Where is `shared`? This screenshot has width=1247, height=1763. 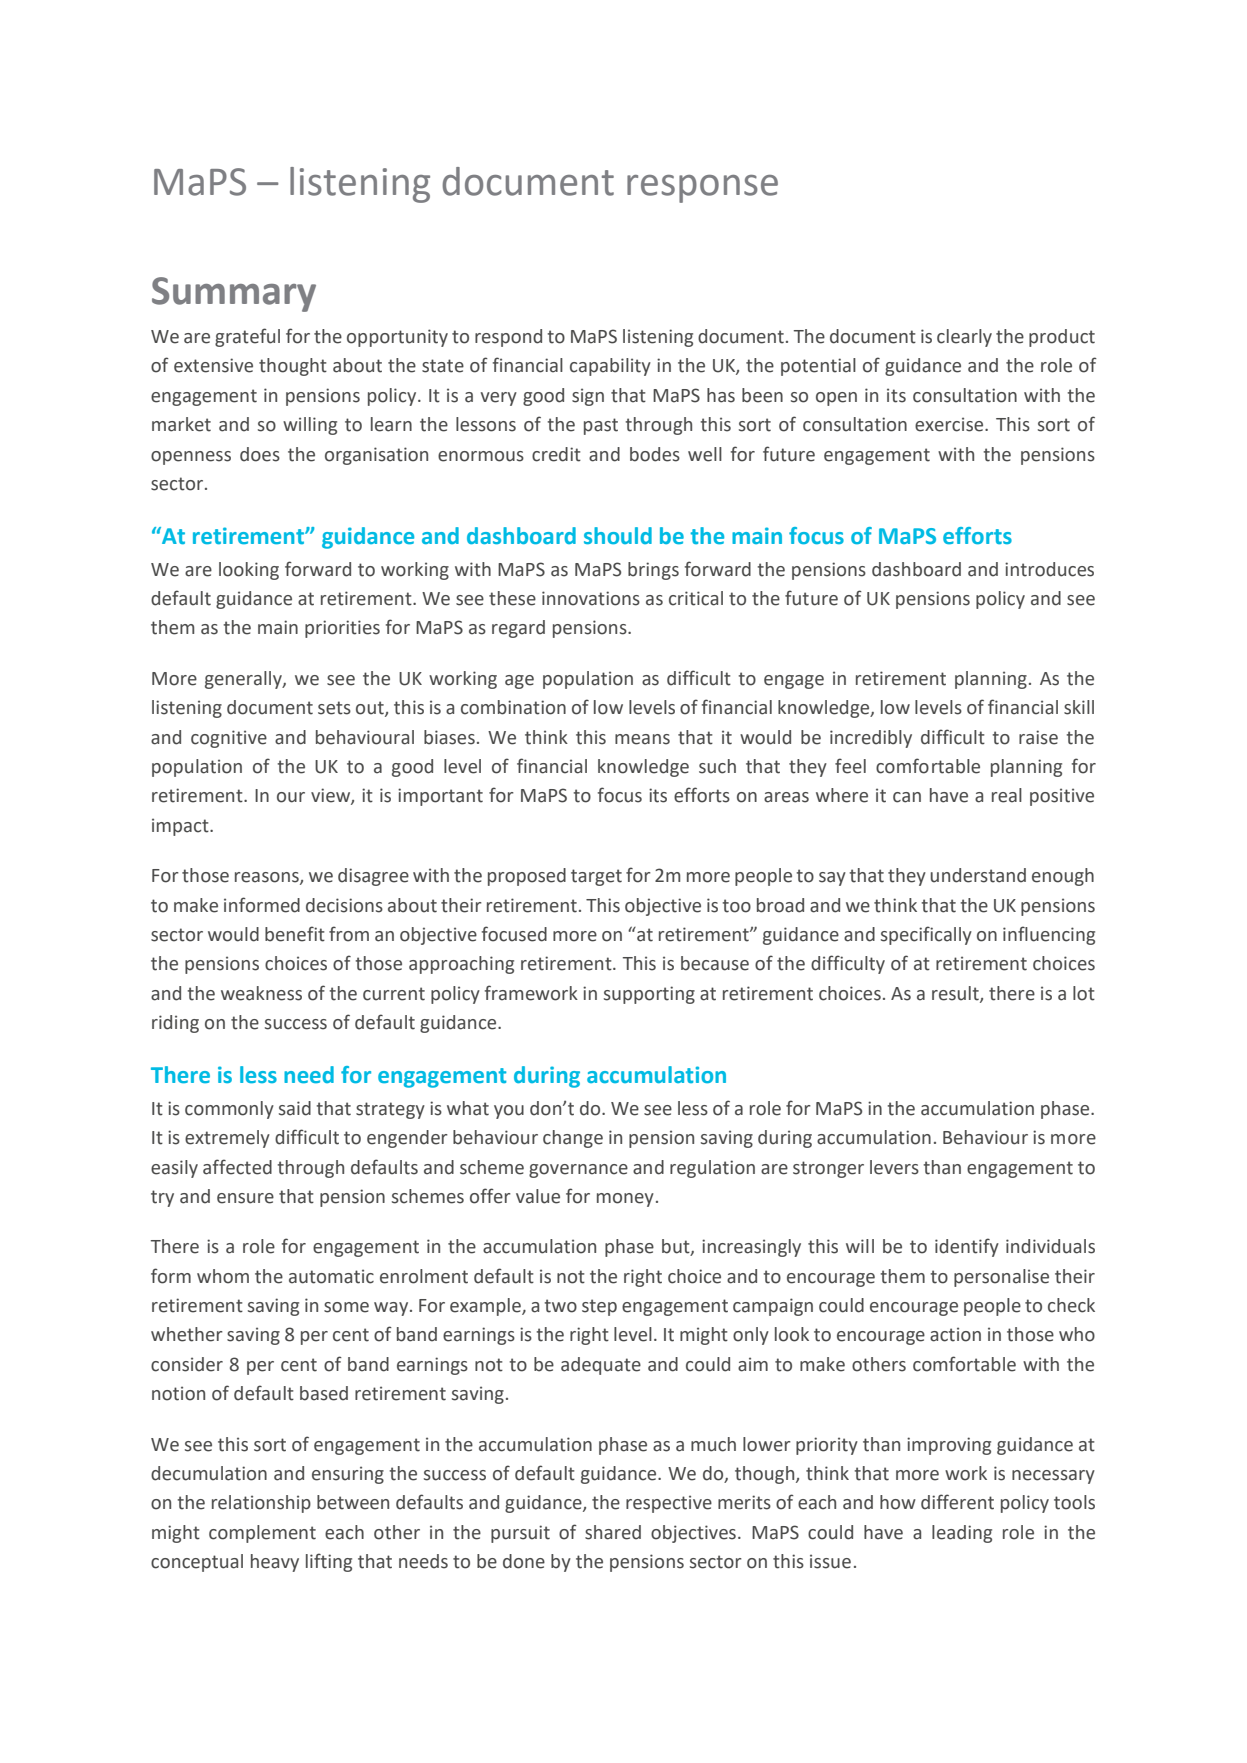 shared is located at coordinates (613, 1532).
